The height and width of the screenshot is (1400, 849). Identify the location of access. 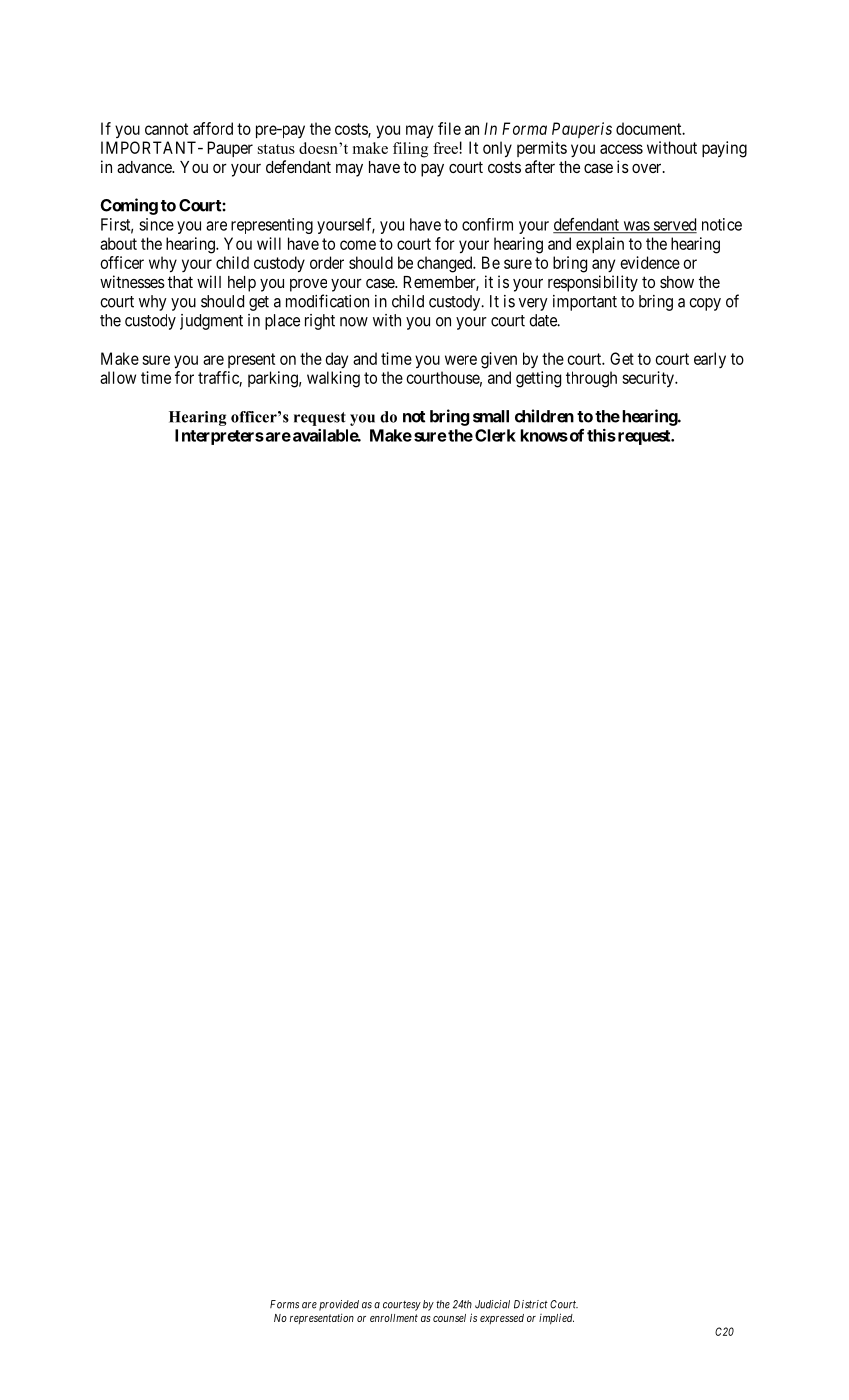
(621, 149).
